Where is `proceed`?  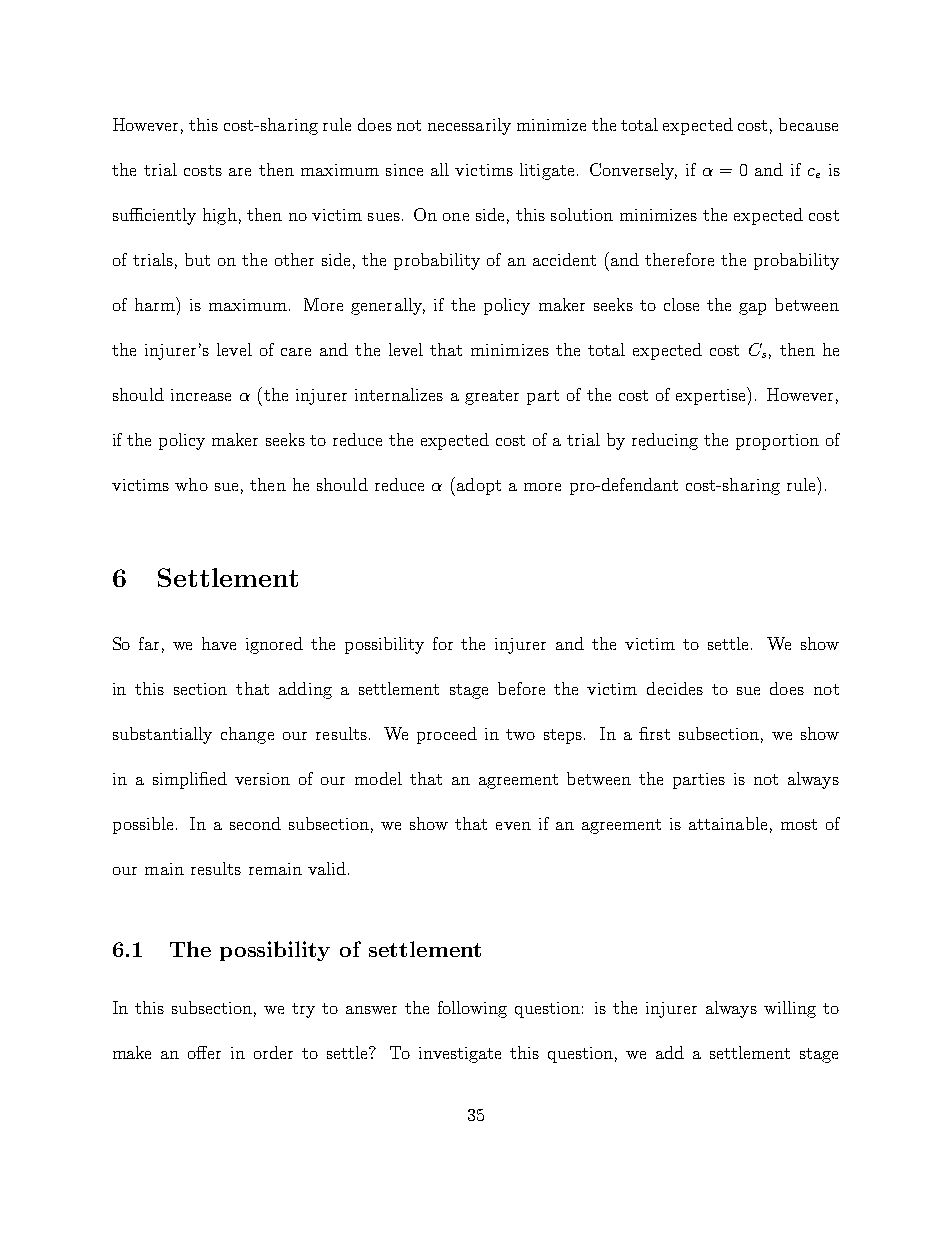 proceed is located at coordinates (447, 735).
